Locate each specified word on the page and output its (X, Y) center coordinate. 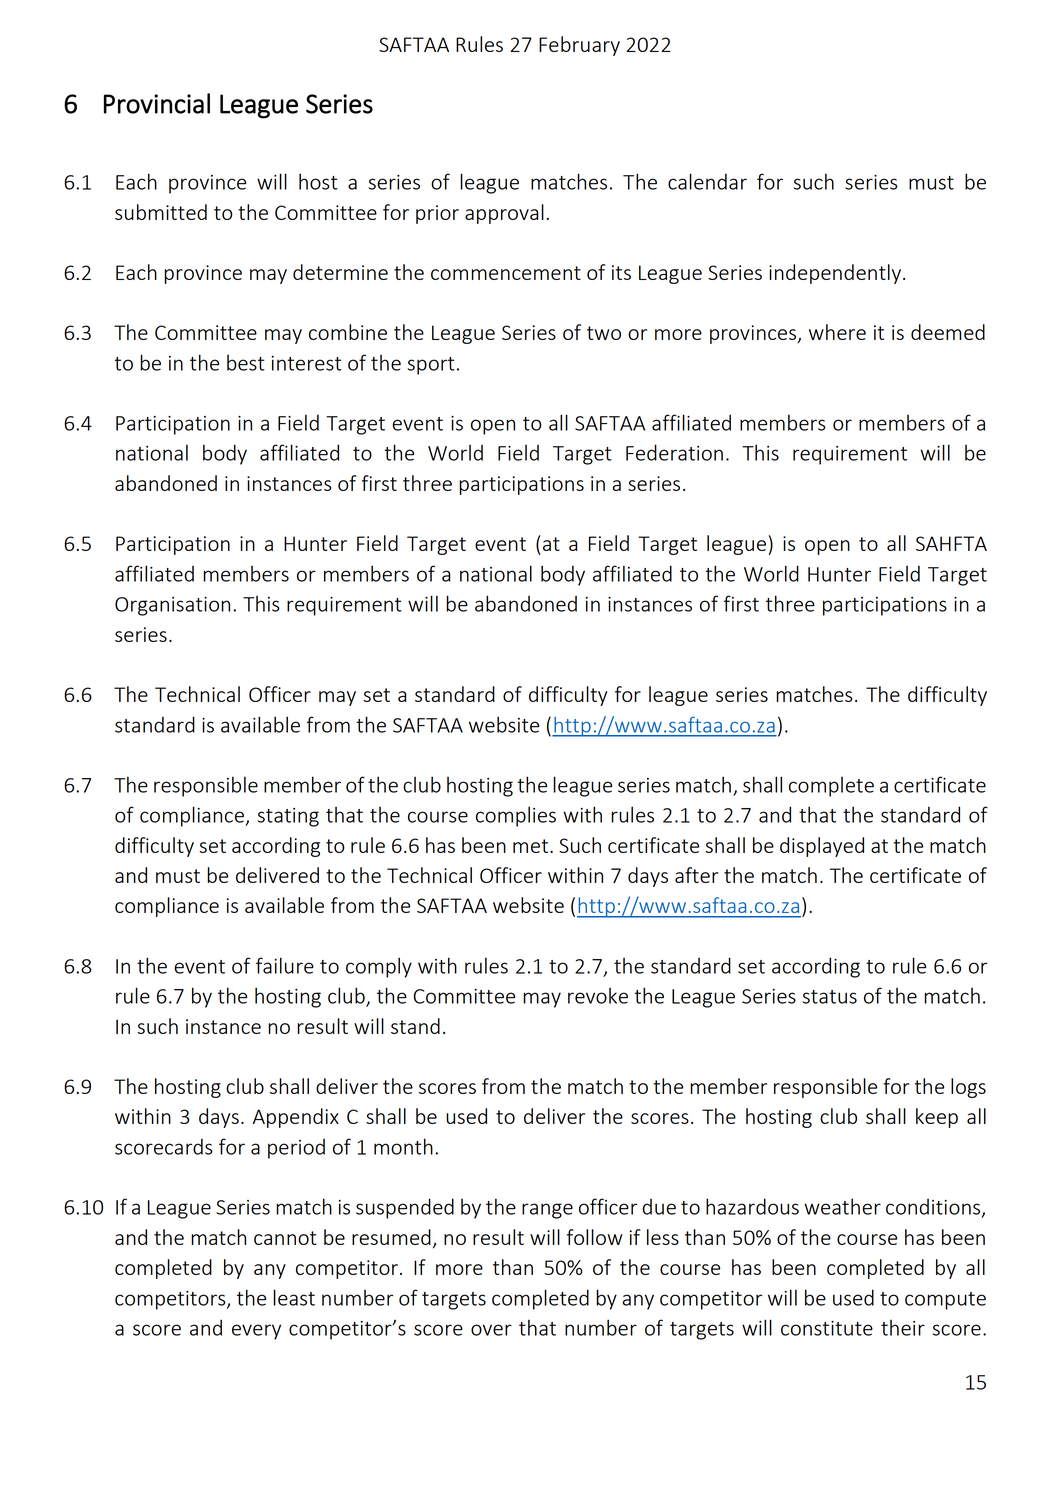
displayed (822, 847)
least (294, 1297)
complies (516, 816)
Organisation (172, 606)
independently (835, 274)
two (604, 333)
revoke (598, 996)
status (830, 997)
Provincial (157, 103)
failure (285, 965)
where (837, 332)
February (579, 46)
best (246, 363)
